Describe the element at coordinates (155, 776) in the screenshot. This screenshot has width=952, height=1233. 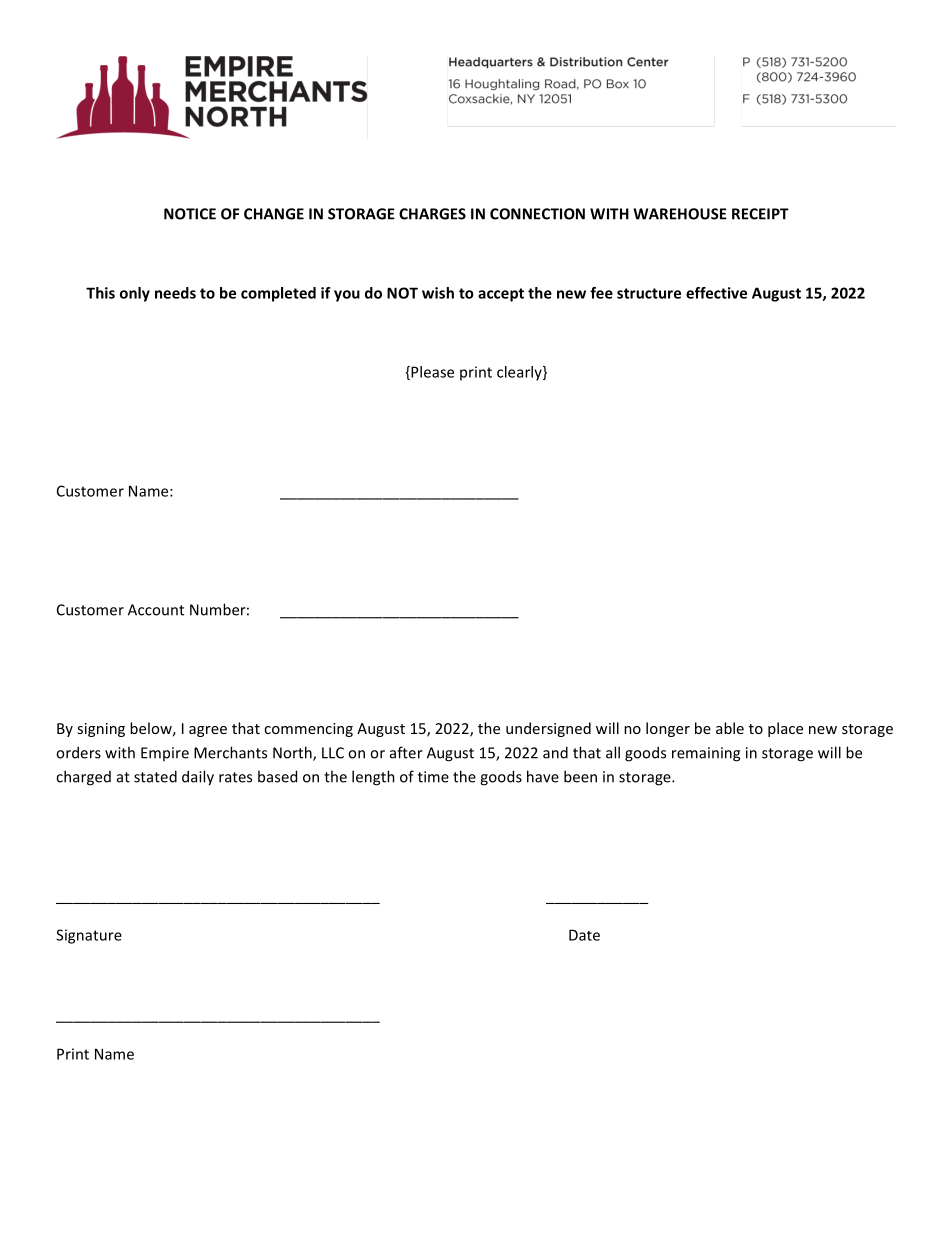
I see `stated` at that location.
